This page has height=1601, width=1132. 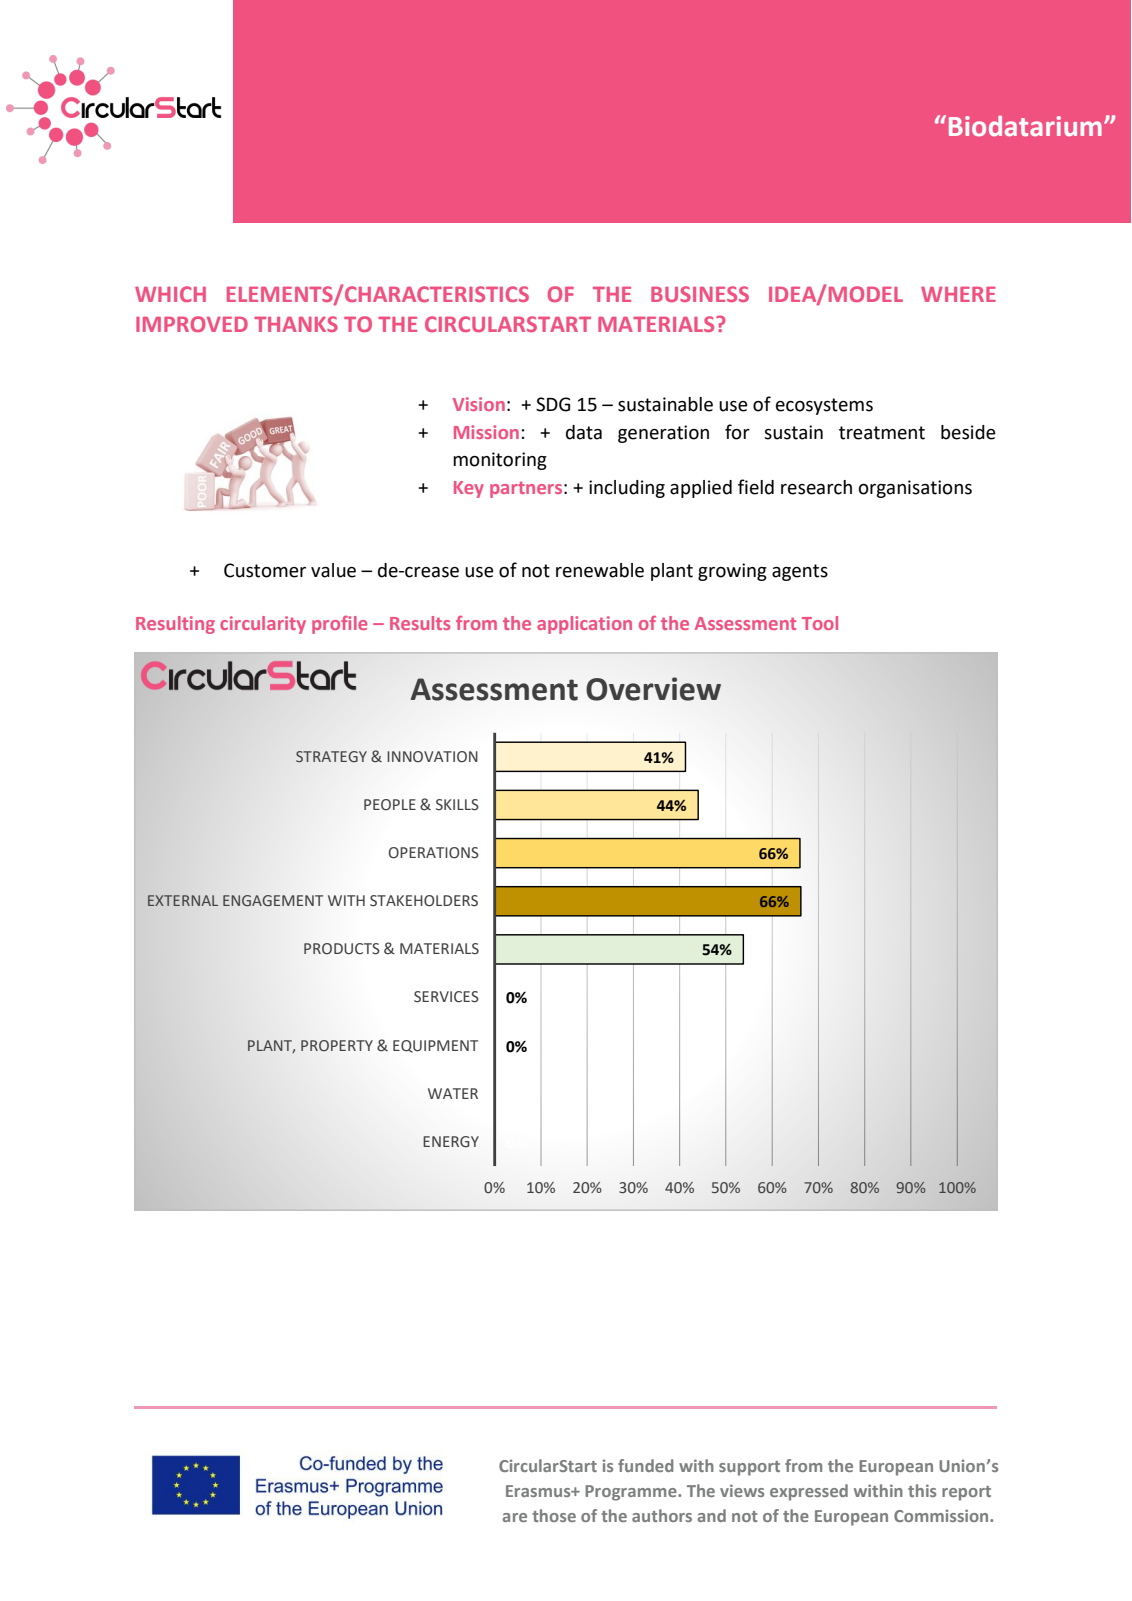 What do you see at coordinates (958, 294) in the page?
I see `WHERE` at bounding box center [958, 294].
